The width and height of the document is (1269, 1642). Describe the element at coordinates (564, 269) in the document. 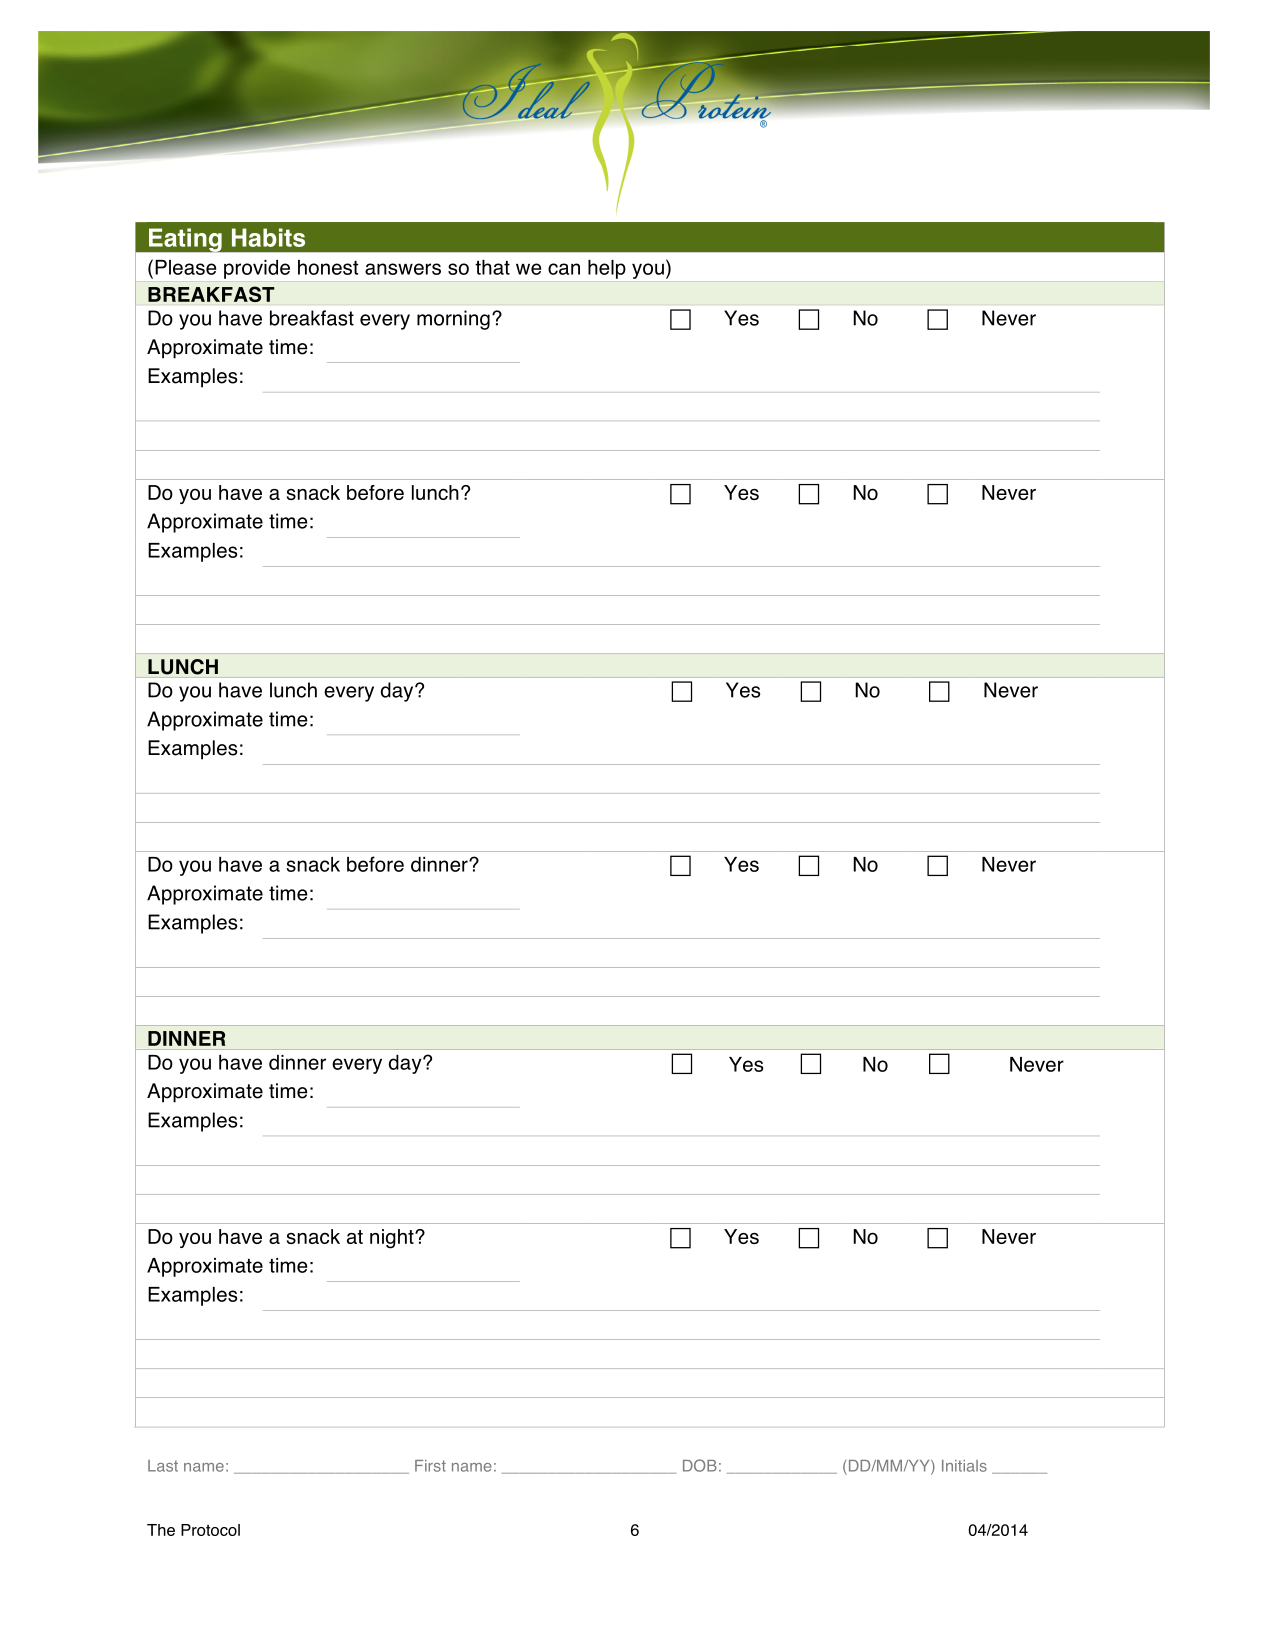

I see `can` at that location.
